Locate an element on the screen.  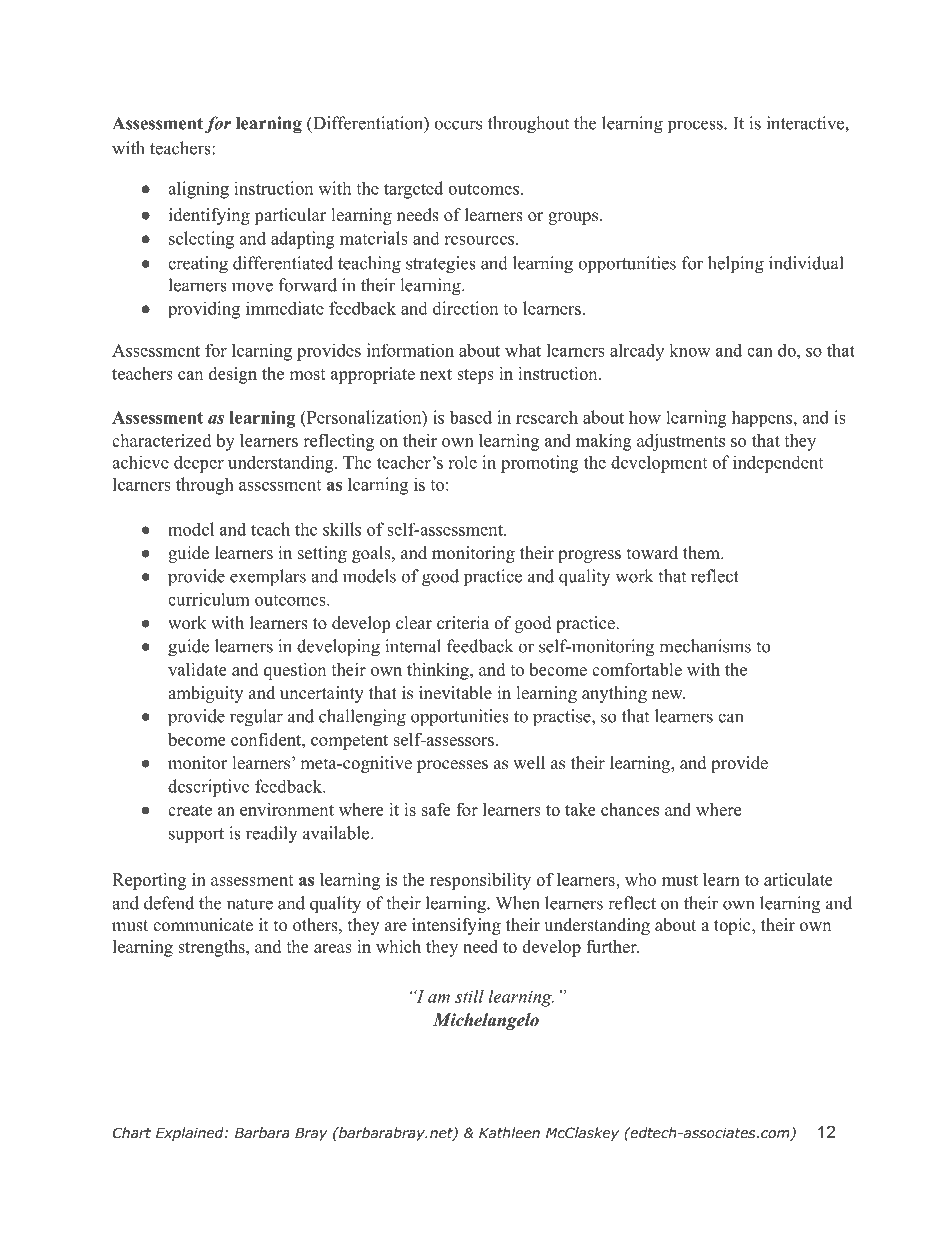
aligning is located at coordinates (198, 190).
